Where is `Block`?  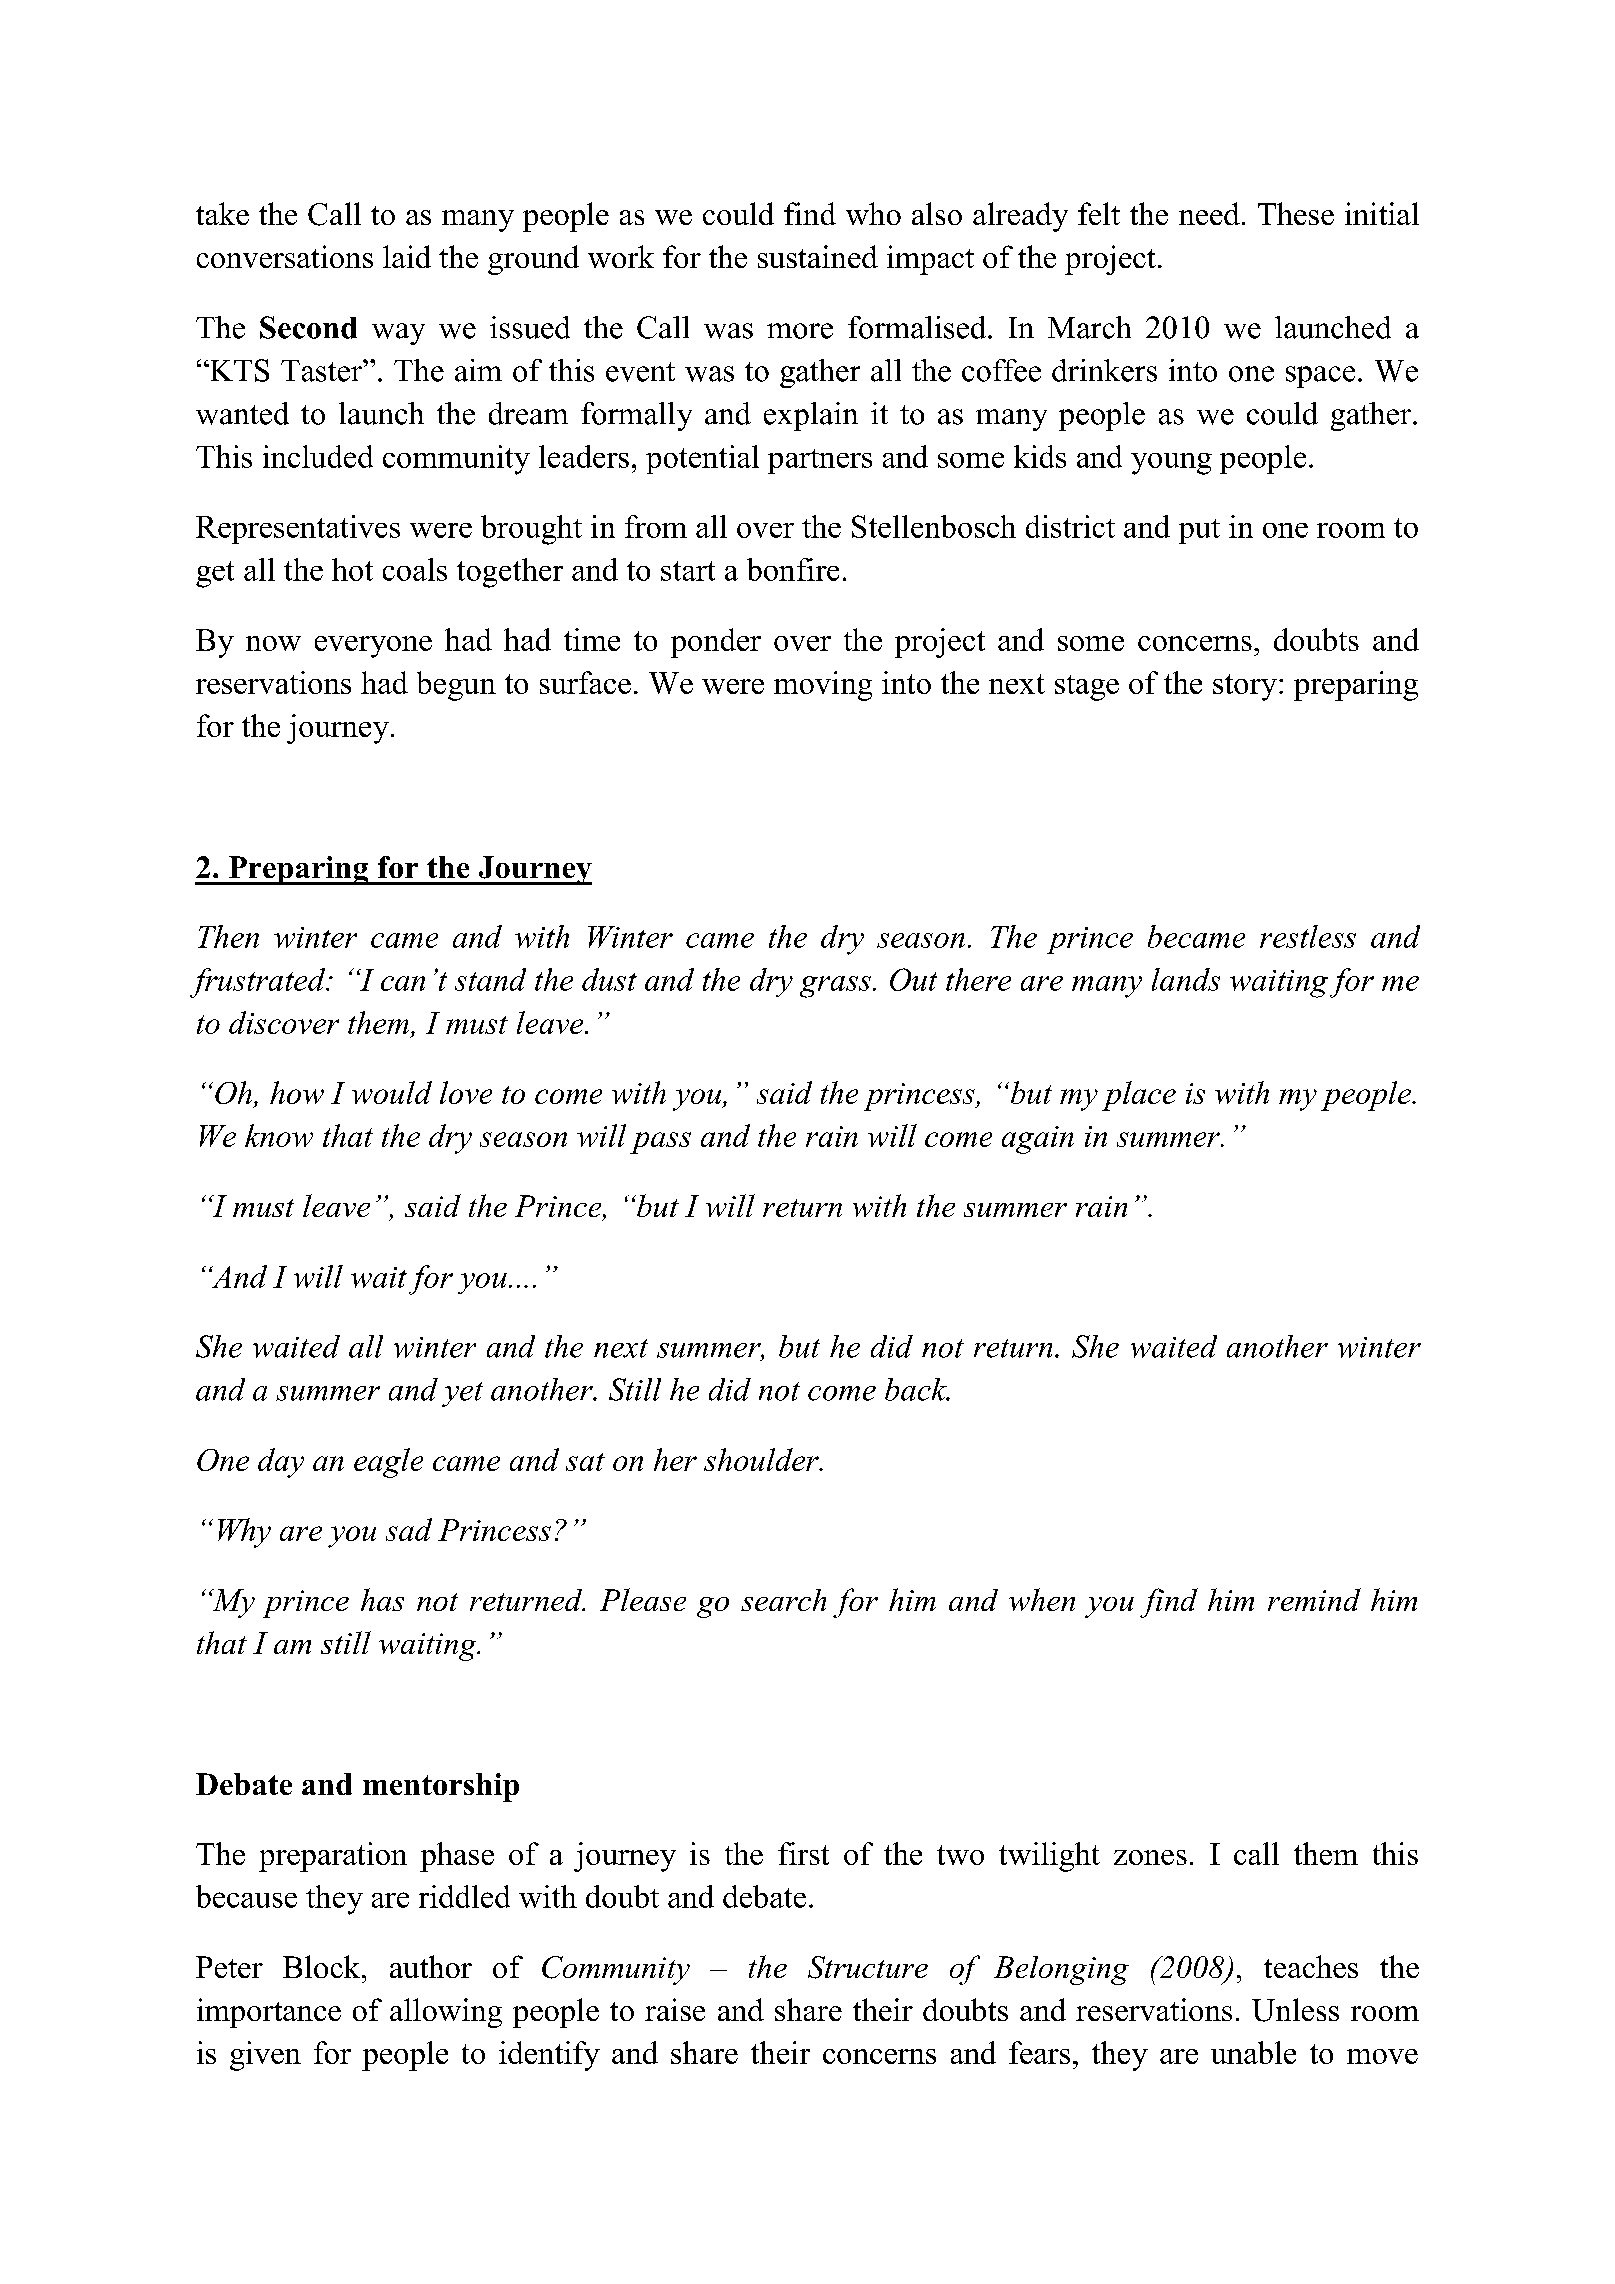 Block is located at coordinates (323, 1966).
